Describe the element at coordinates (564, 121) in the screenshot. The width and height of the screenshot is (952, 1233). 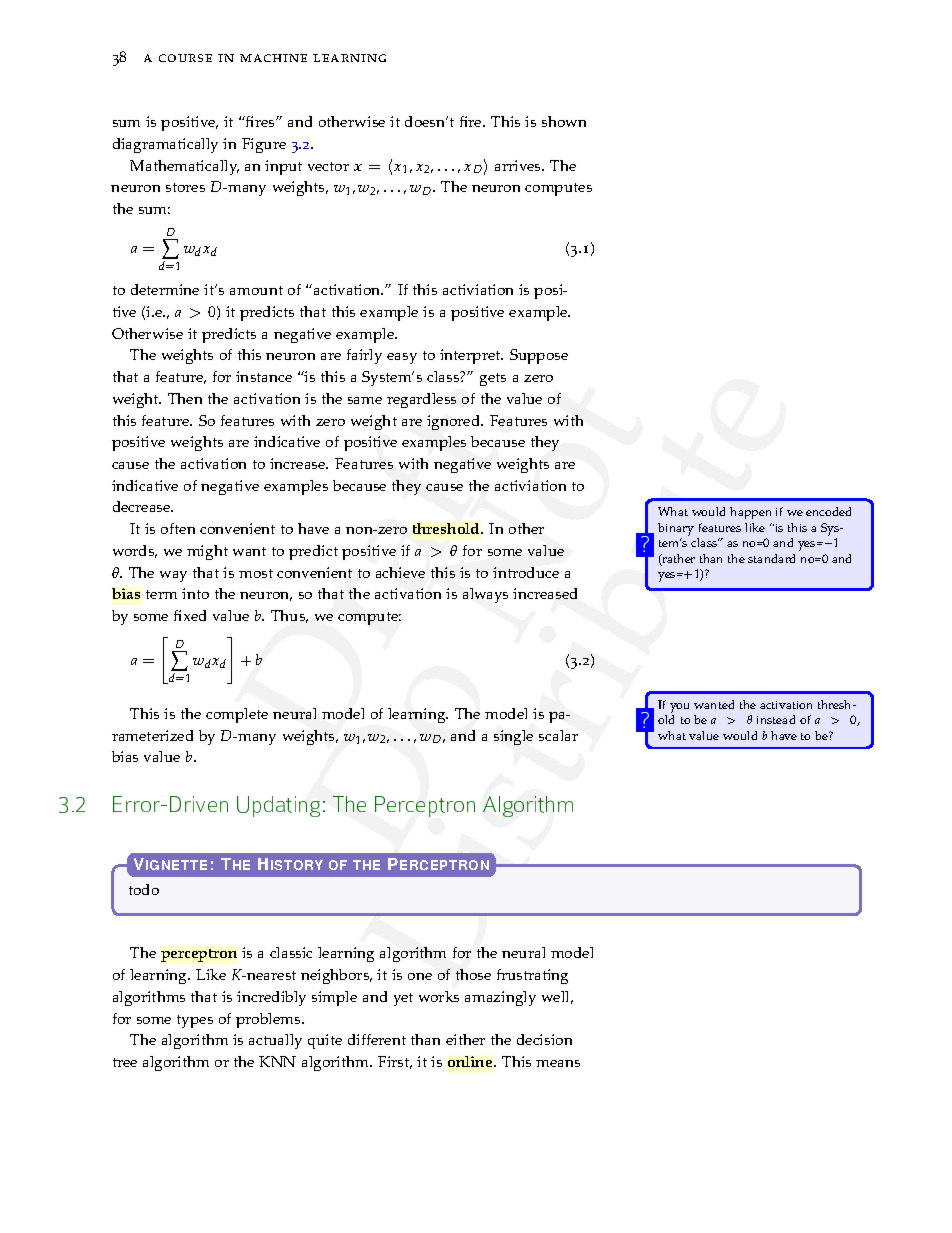
I see `shown` at that location.
